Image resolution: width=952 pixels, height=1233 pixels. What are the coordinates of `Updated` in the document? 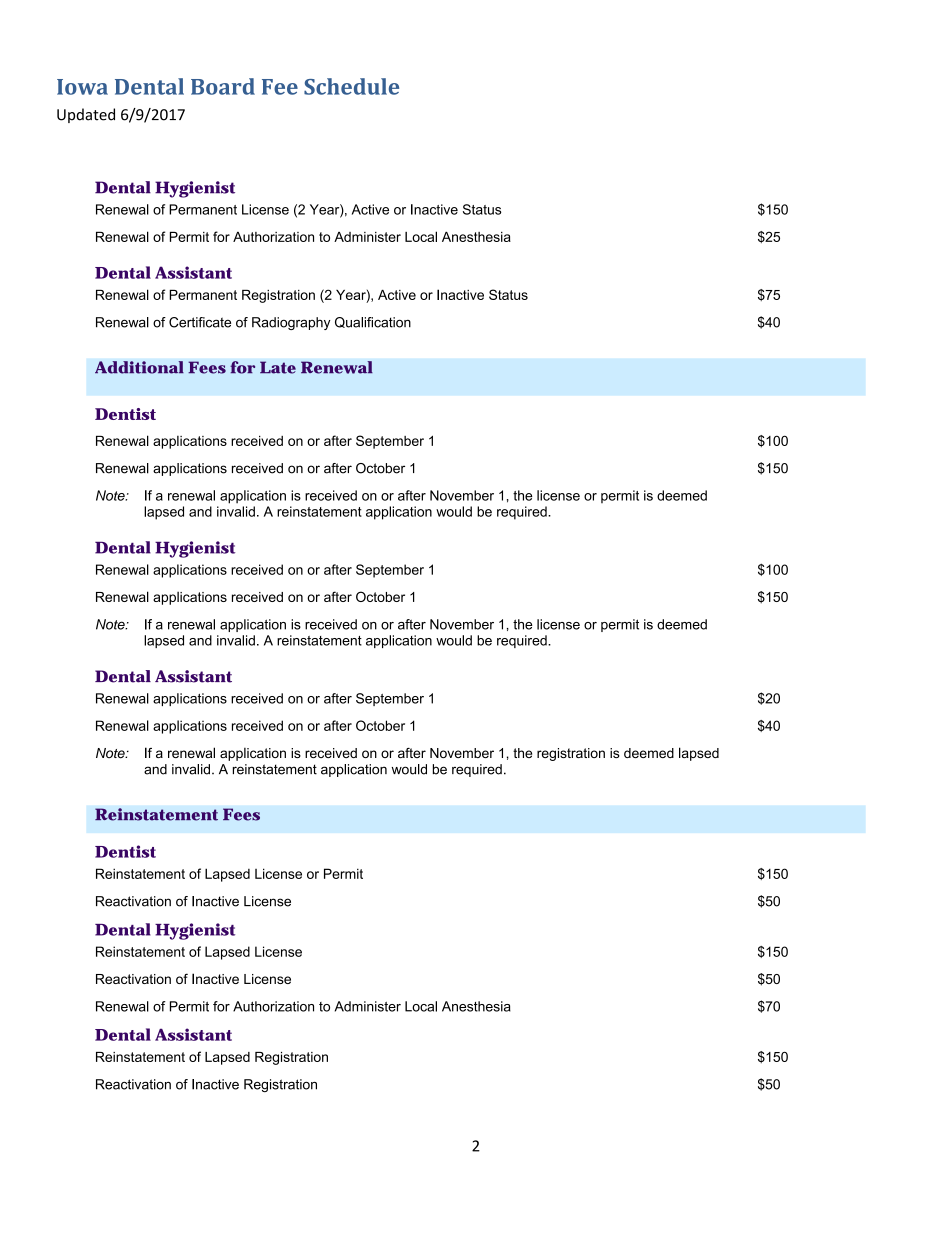 It's located at (86, 115).
